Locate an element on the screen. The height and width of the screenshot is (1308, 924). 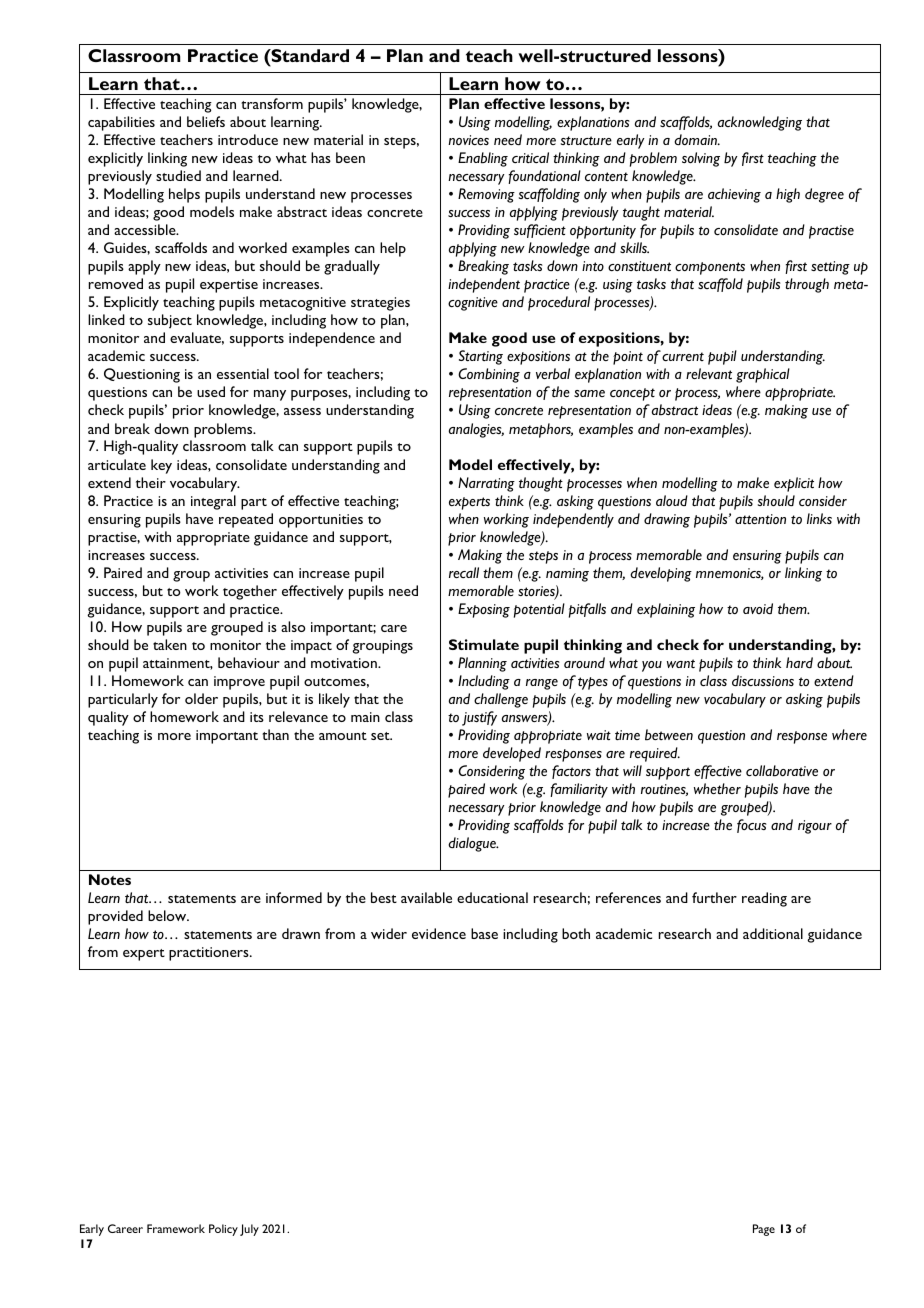
July is located at coordinates (249, 1230).
